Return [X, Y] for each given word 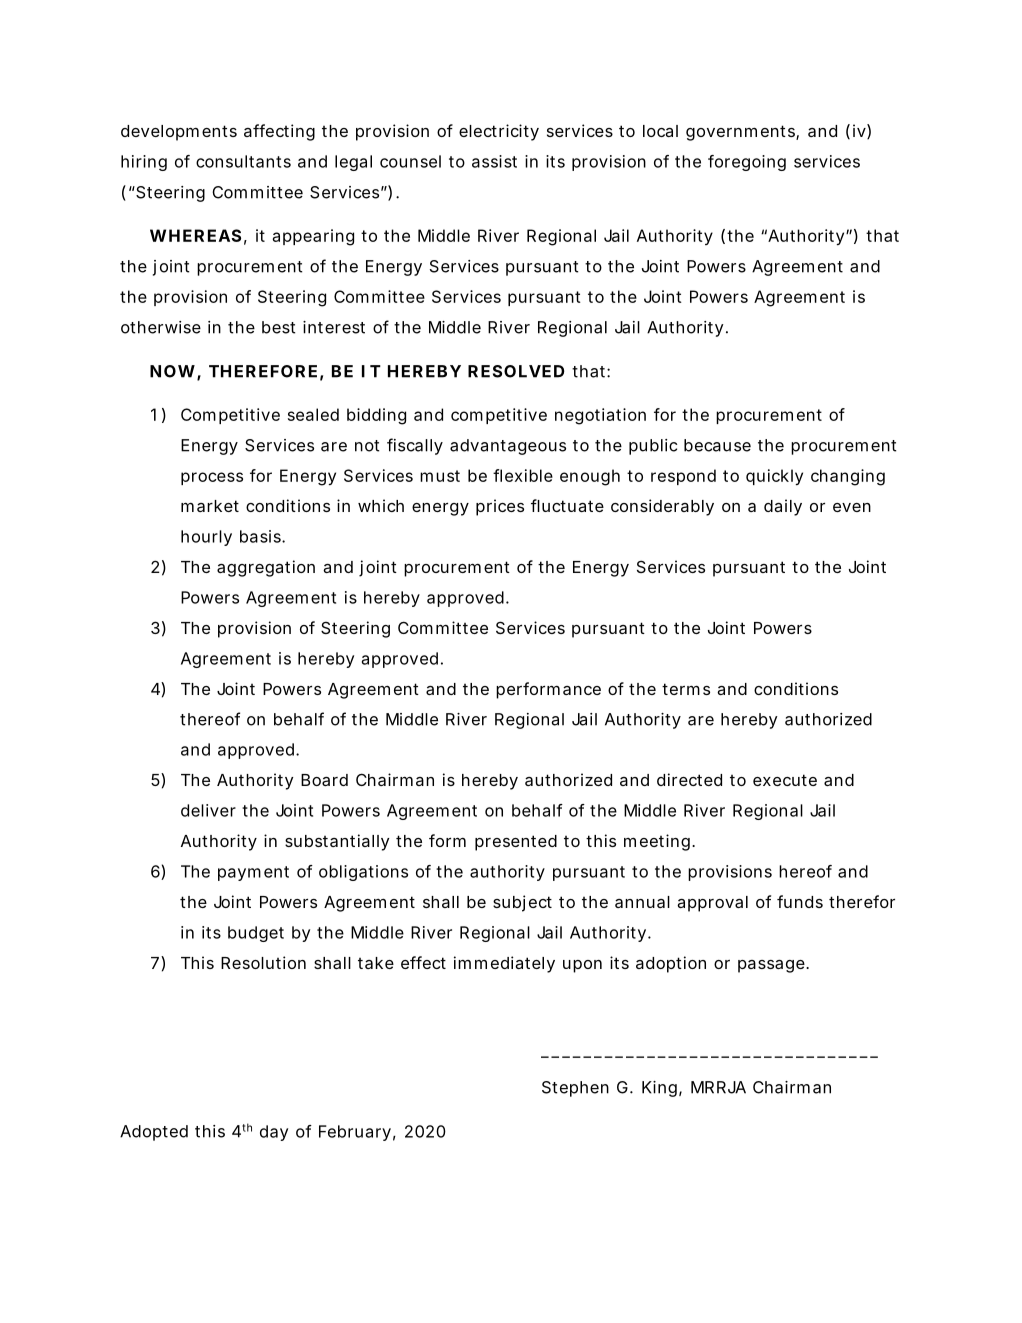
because [717, 445]
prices [500, 507]
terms [686, 689]
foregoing [747, 163]
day [274, 1133]
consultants [243, 161]
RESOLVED [516, 371]
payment [253, 873]
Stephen [575, 1089]
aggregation [266, 568]
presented [516, 843]
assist [494, 161]
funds [800, 901]
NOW [174, 372]
